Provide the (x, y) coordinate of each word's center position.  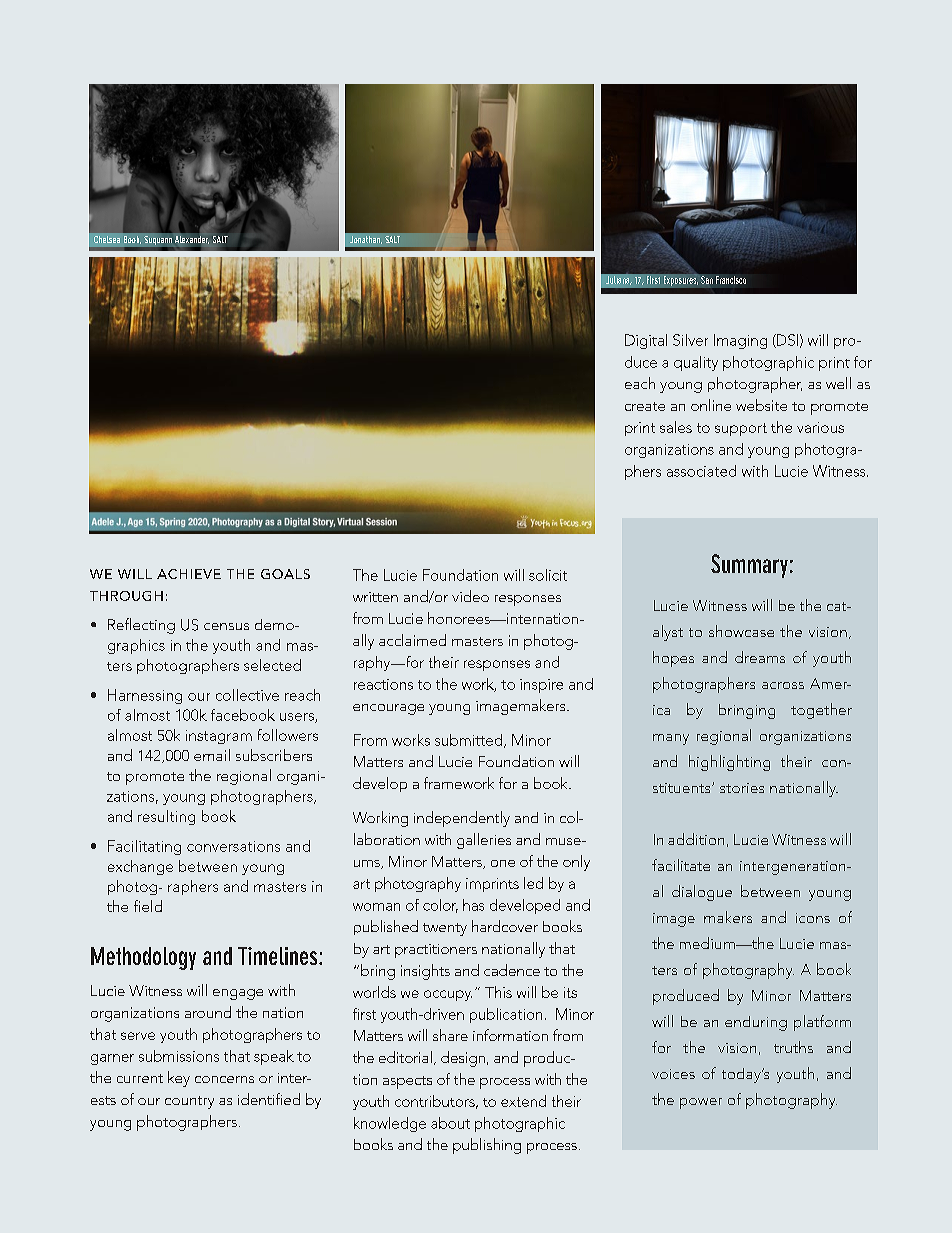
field (148, 906)
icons (813, 918)
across (783, 685)
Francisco (731, 280)
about (450, 1123)
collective (247, 695)
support (741, 429)
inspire (541, 686)
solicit (548, 575)
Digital (646, 341)
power (701, 1103)
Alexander (193, 241)
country (189, 1102)
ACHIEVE (189, 574)
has (473, 905)
